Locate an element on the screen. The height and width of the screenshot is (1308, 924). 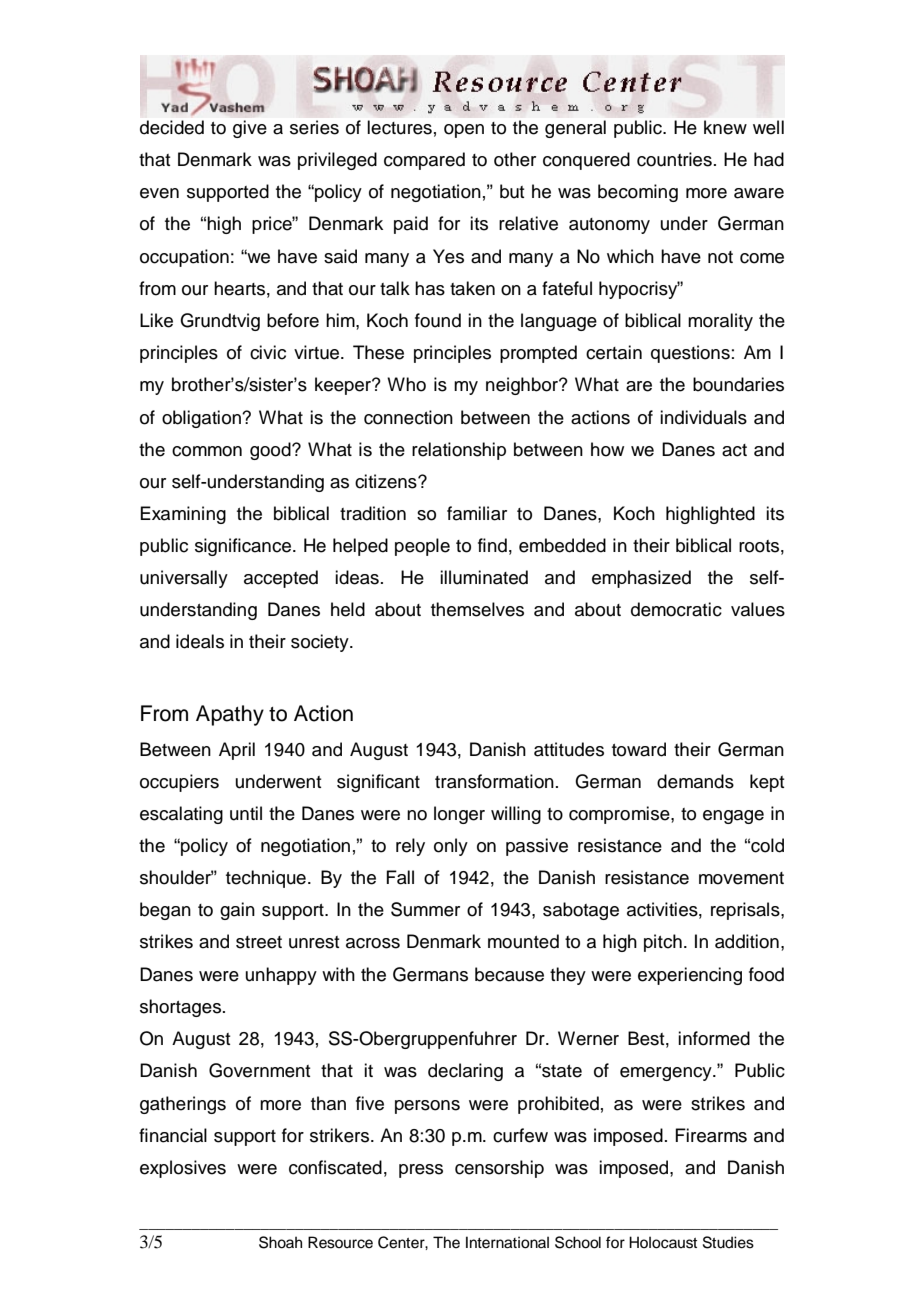
familiar is located at coordinates (477, 513).
